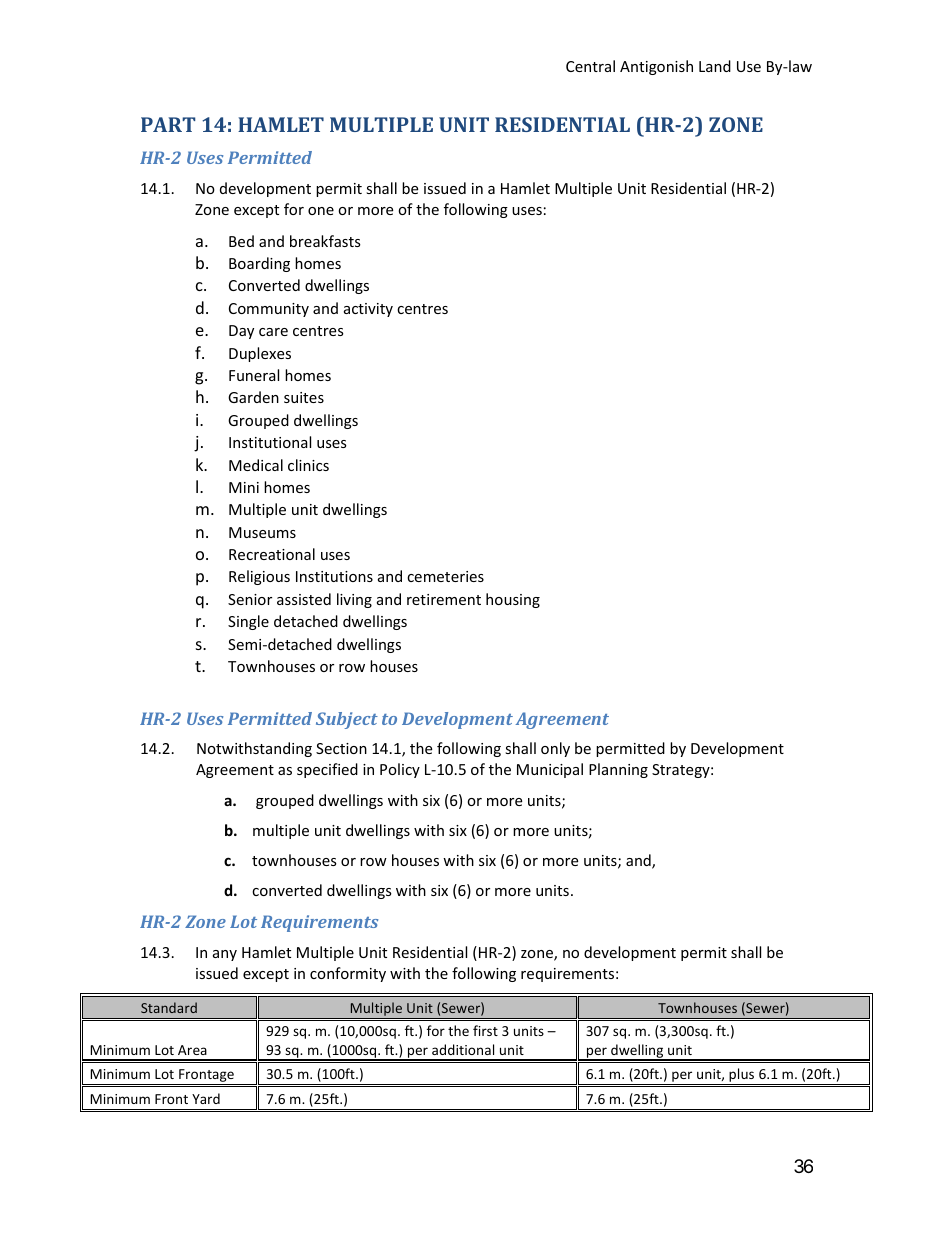 This screenshot has width=952, height=1233. I want to click on additional, so click(463, 1049).
